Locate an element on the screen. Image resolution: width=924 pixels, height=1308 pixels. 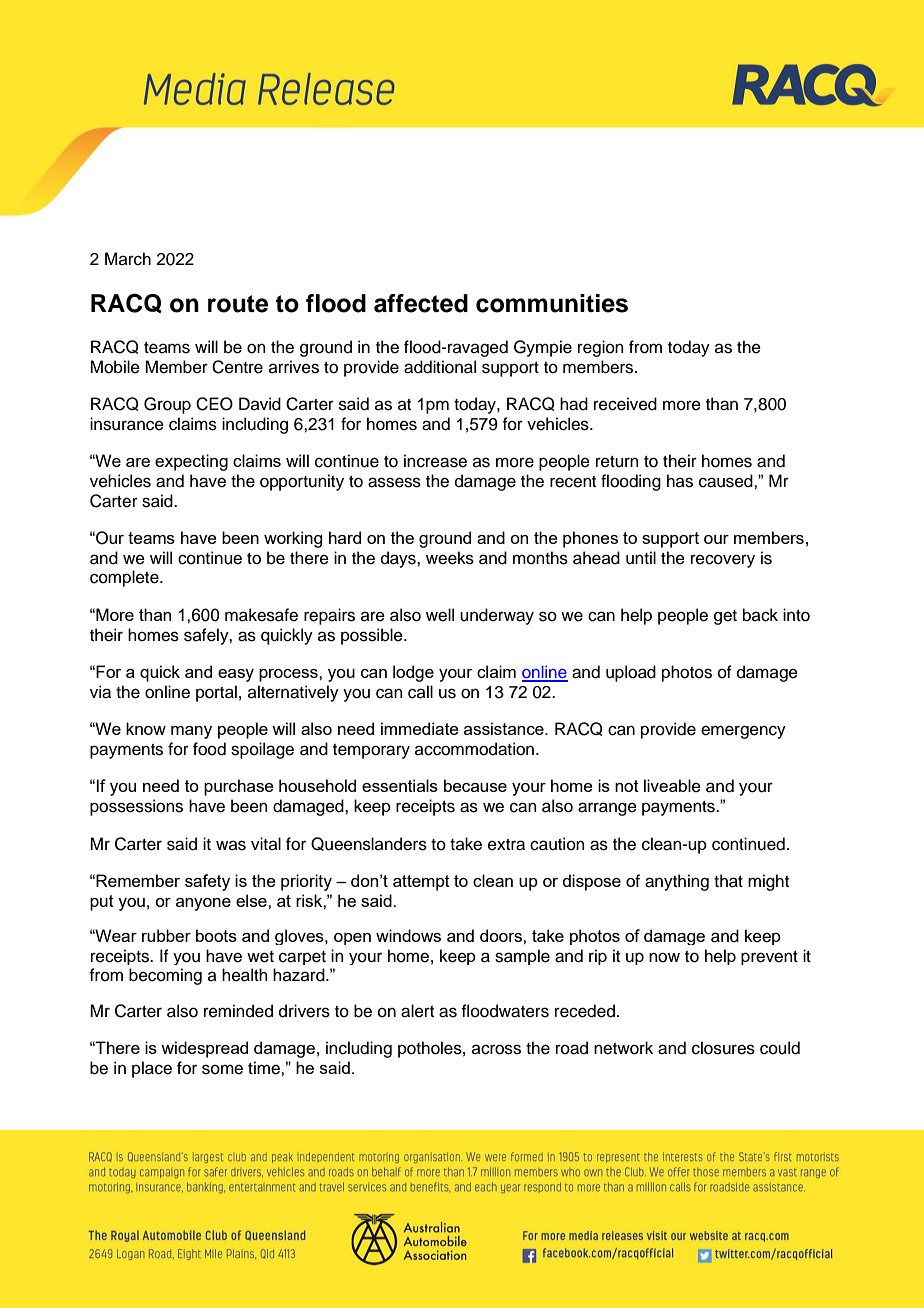
weeks is located at coordinates (450, 558).
